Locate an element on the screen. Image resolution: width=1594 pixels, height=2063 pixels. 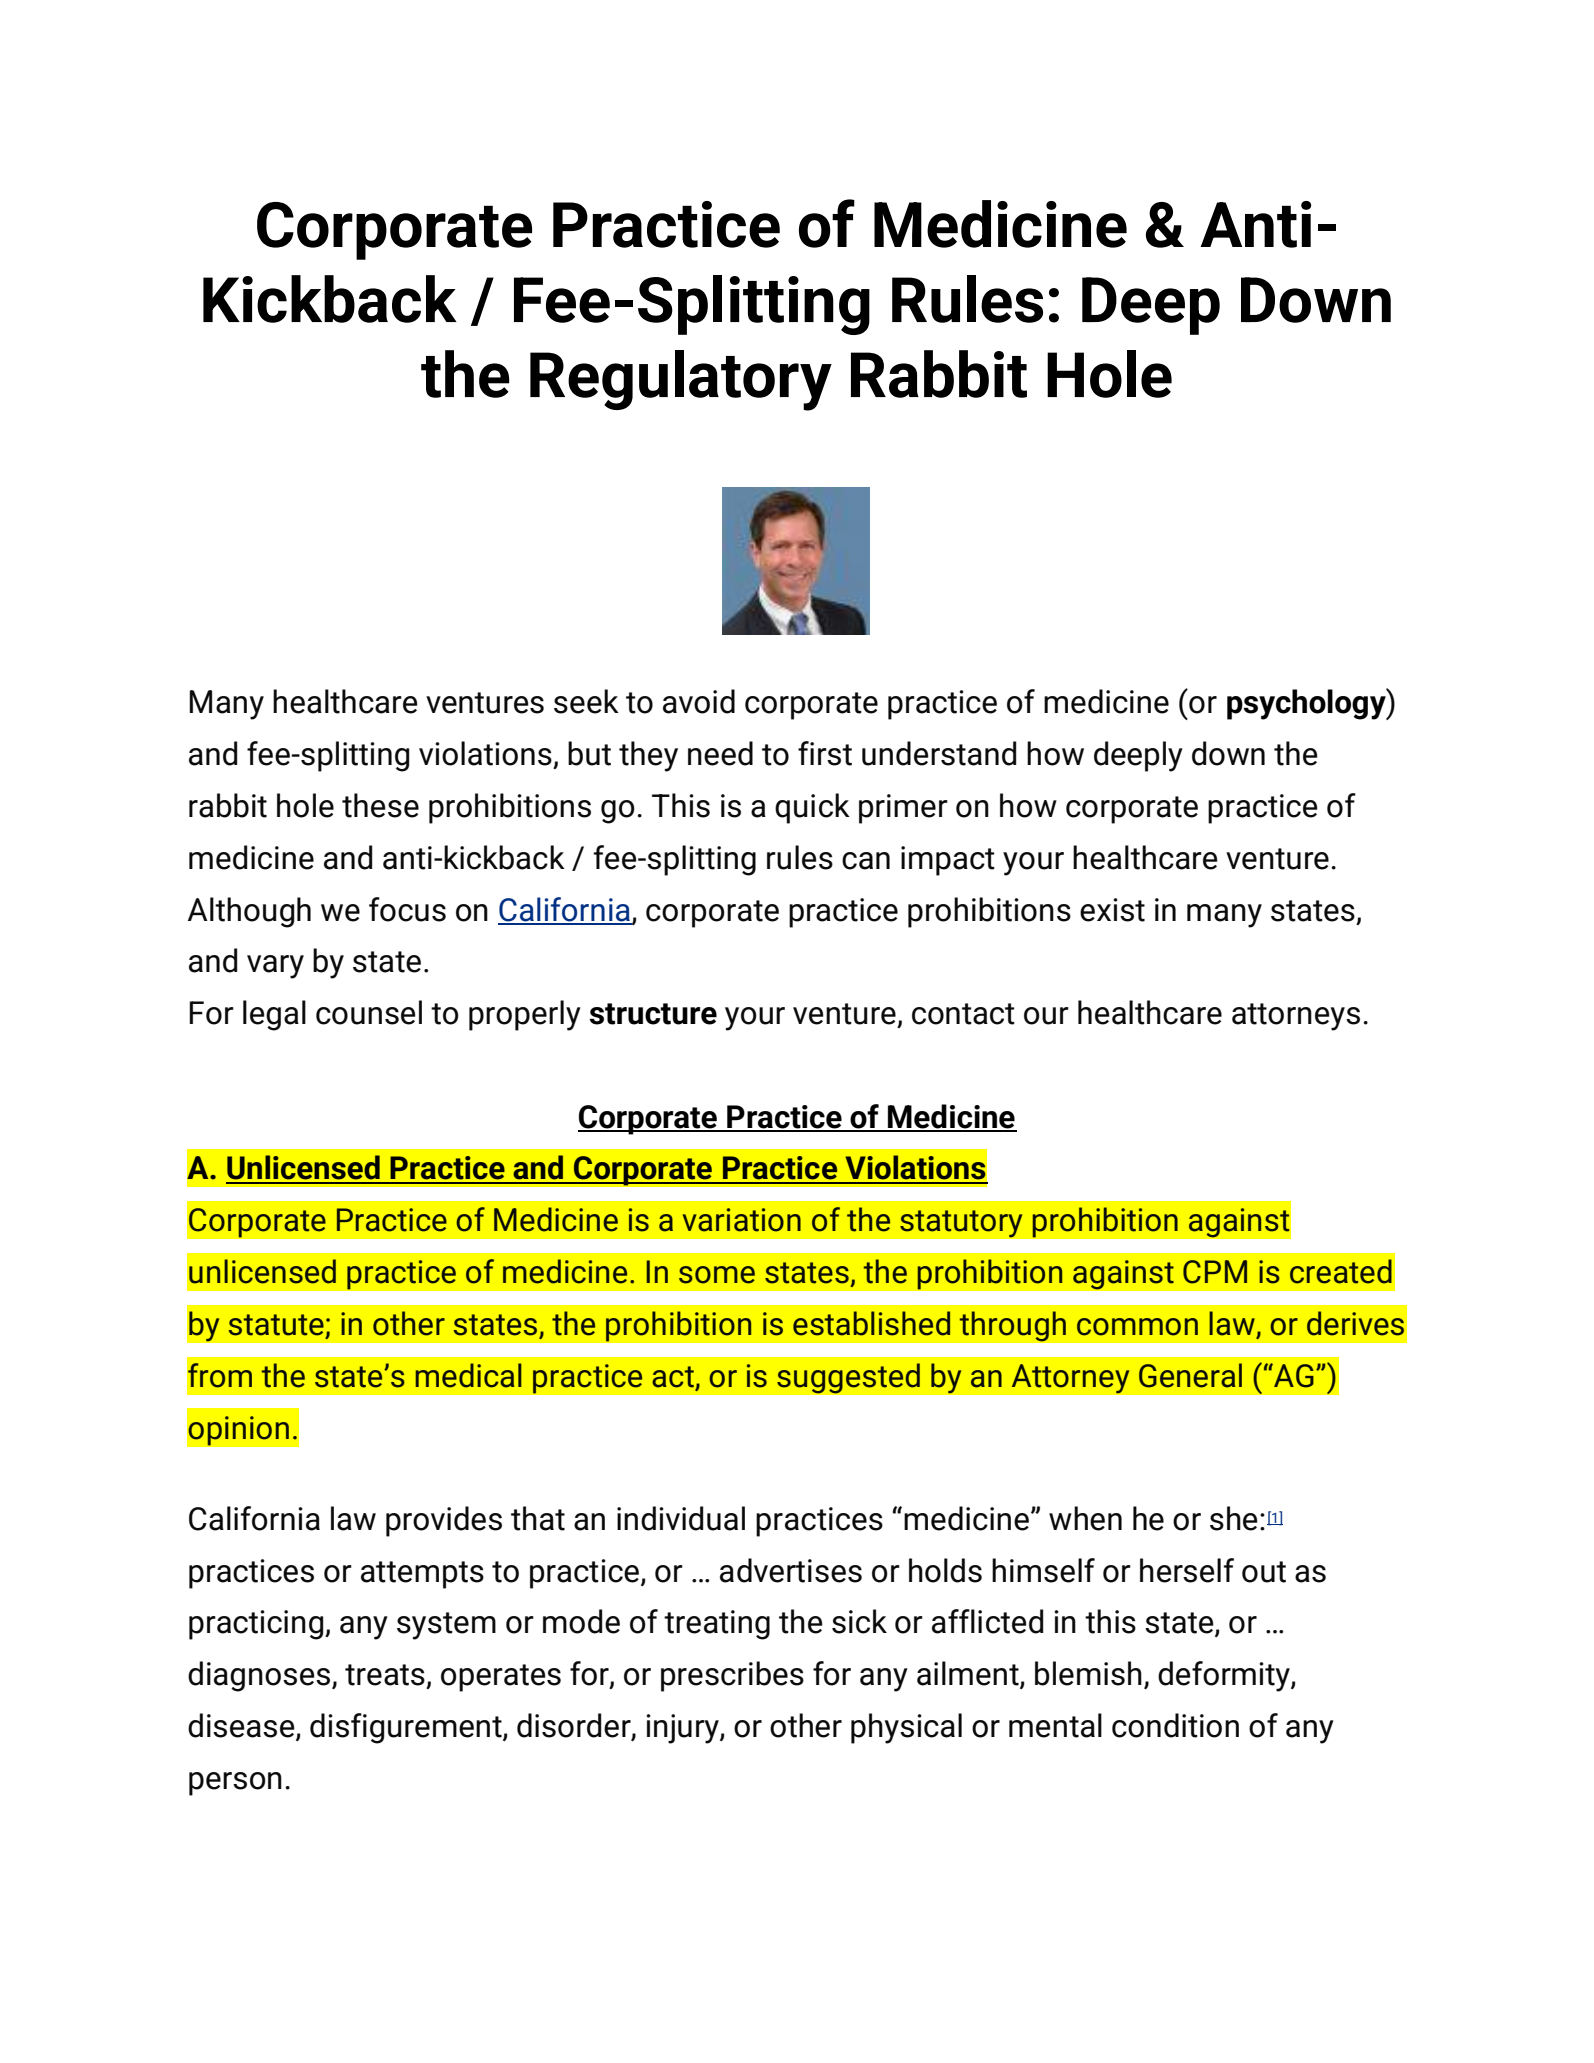
contact is located at coordinates (963, 1014).
